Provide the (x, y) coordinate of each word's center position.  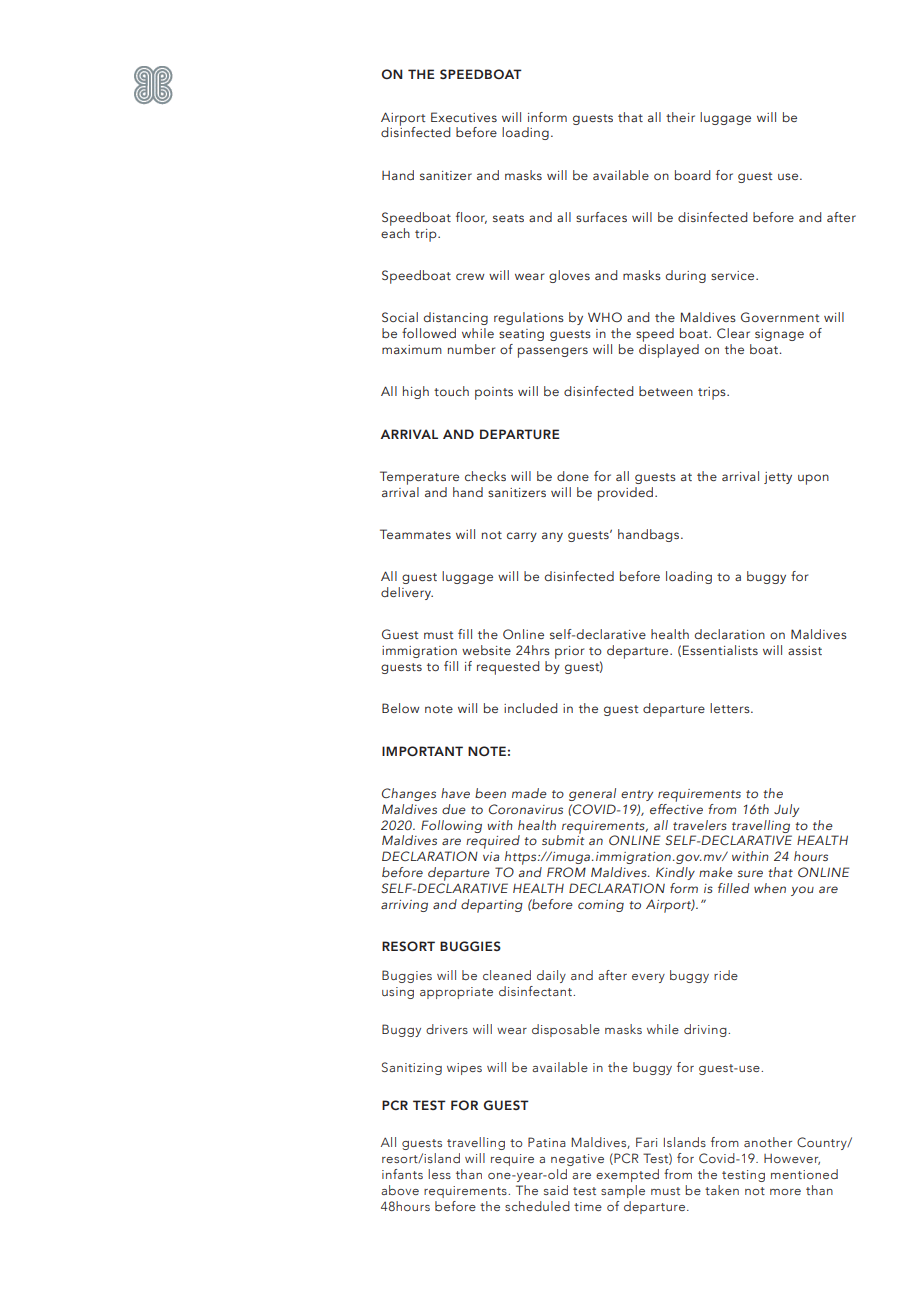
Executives (464, 117)
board (692, 175)
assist (805, 650)
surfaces (601, 217)
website (486, 650)
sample (623, 1191)
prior (569, 652)
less (439, 1174)
